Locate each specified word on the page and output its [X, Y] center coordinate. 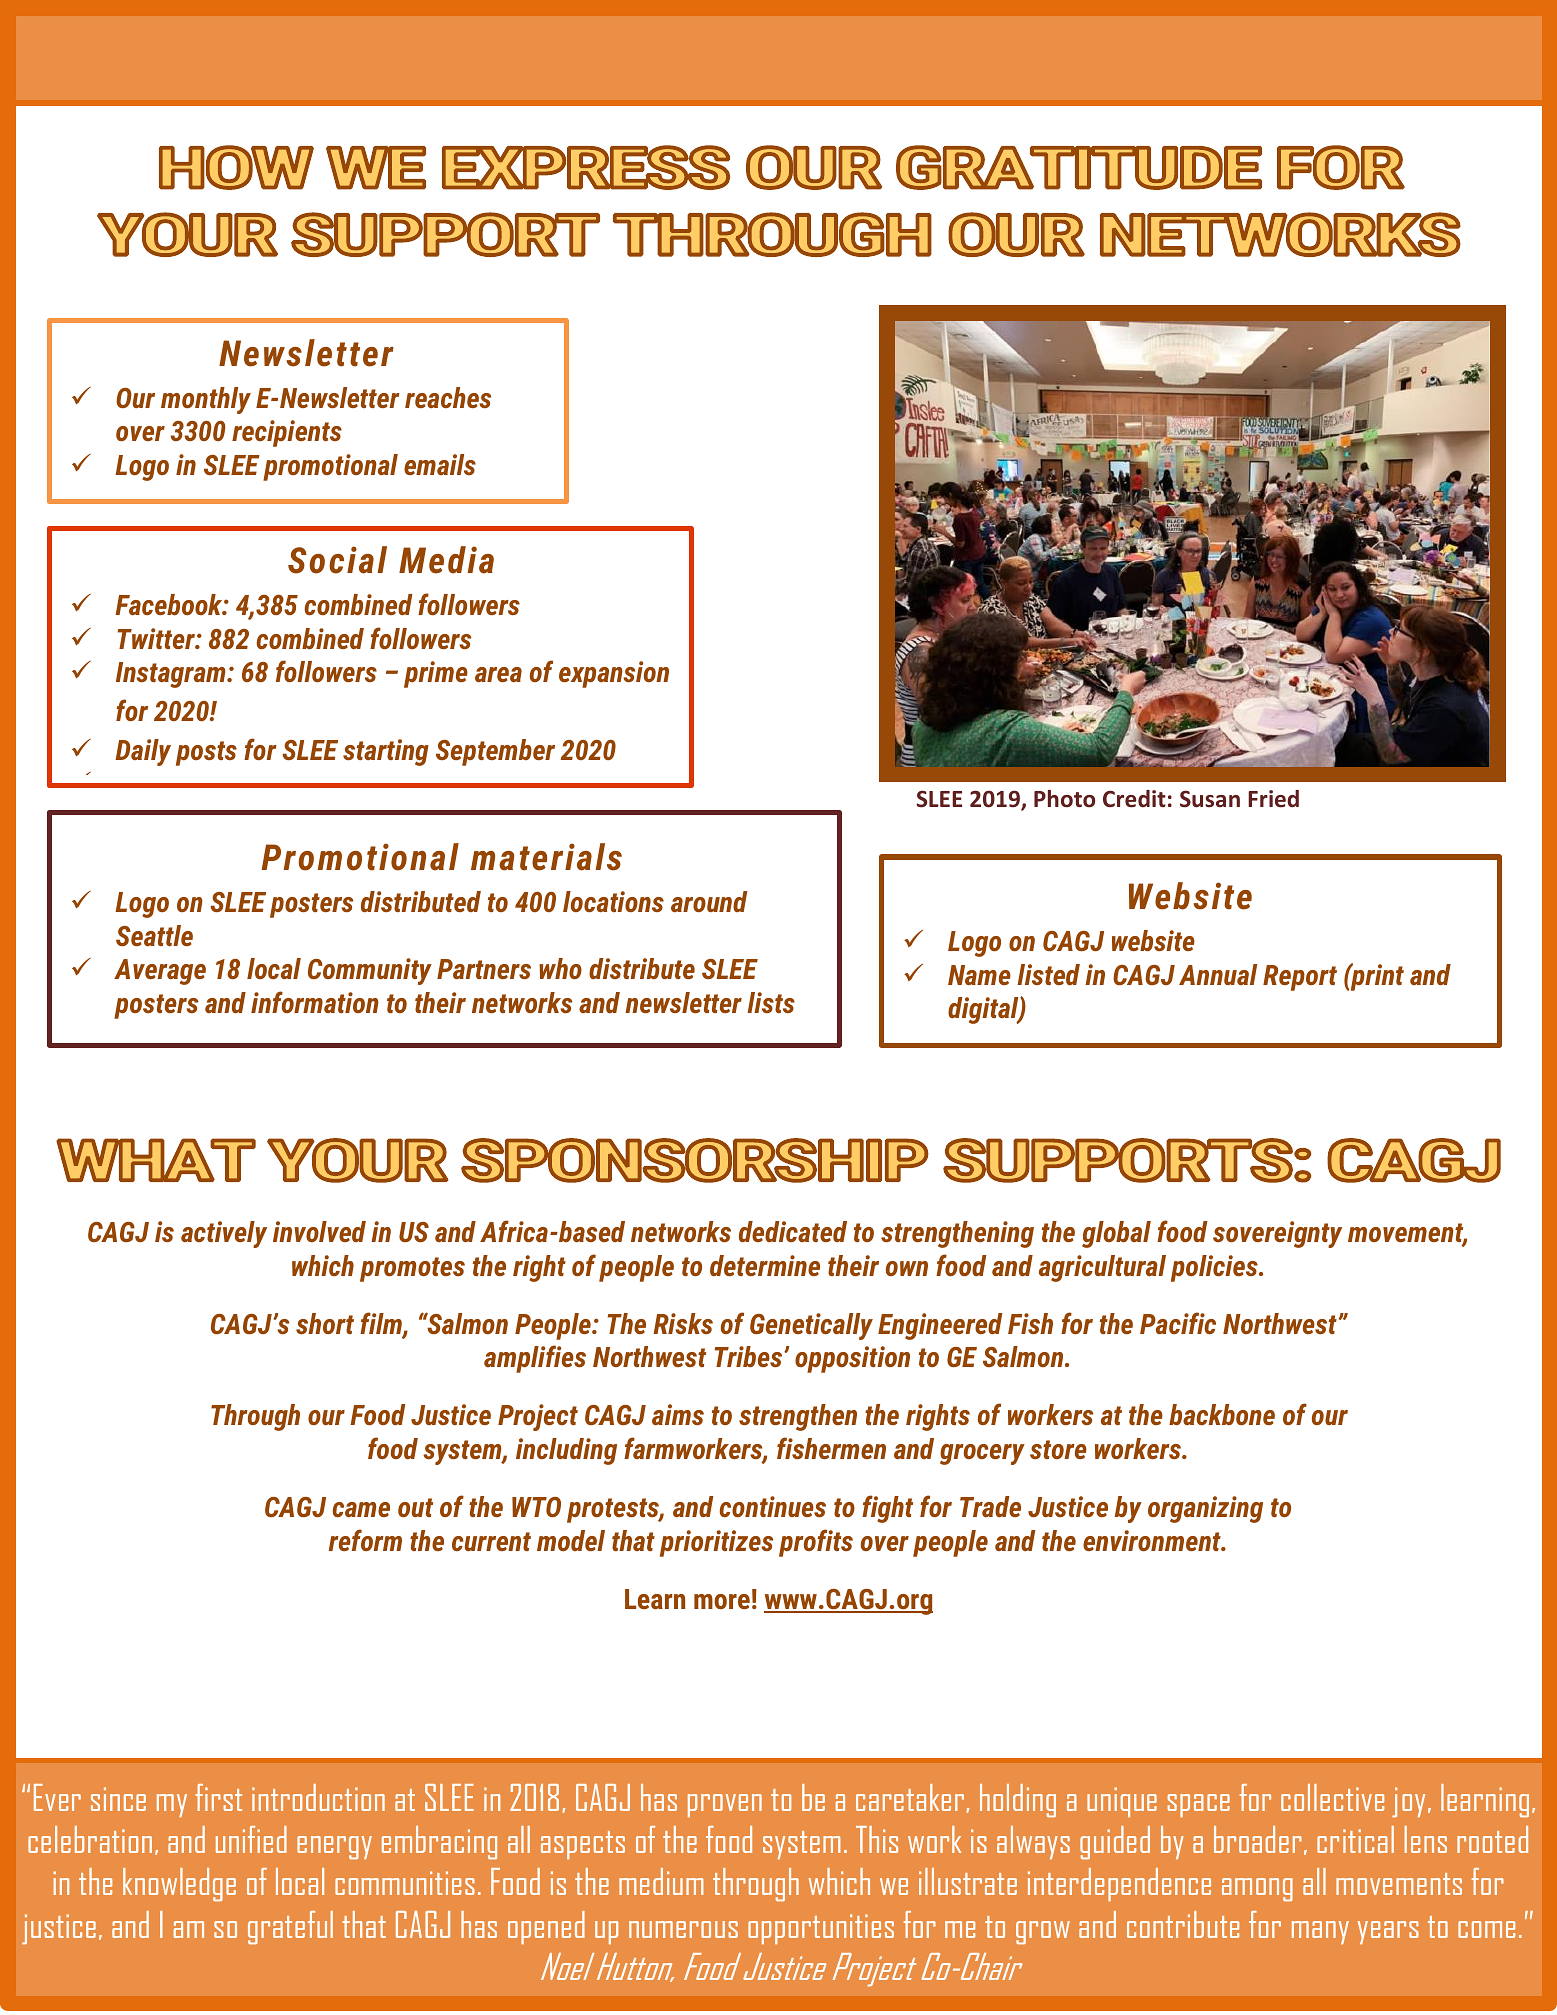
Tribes [750, 1356]
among [1257, 1889]
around [709, 901]
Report [1300, 978]
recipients [287, 433]
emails [440, 464]
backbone [1222, 1414]
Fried [1273, 799]
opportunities [821, 1929]
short [325, 1323]
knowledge [179, 1884]
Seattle [154, 935]
